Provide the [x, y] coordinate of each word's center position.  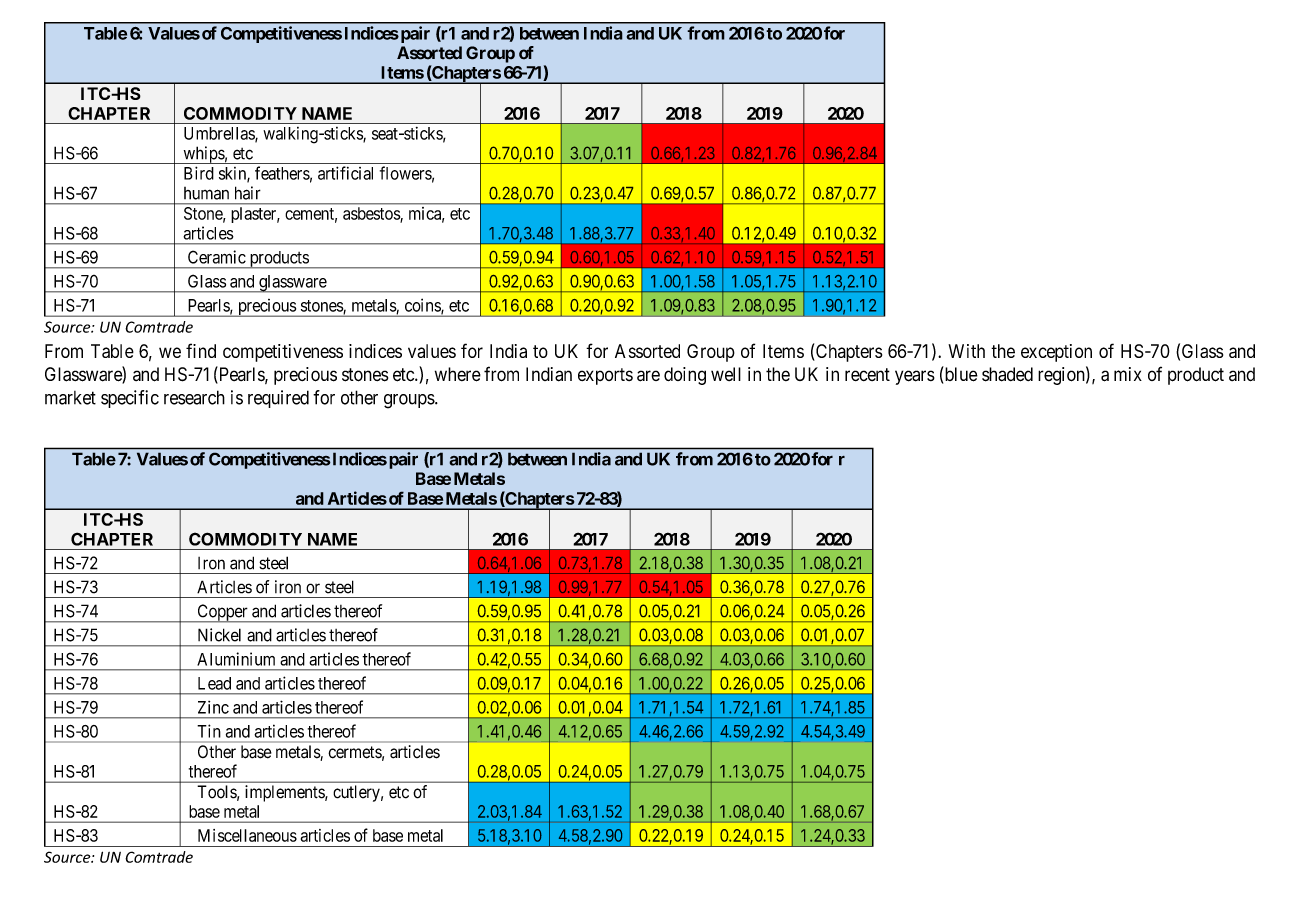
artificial [345, 173]
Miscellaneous [247, 835]
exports [605, 376]
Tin [209, 731]
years [915, 377]
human [206, 193]
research [194, 397]
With [966, 351]
